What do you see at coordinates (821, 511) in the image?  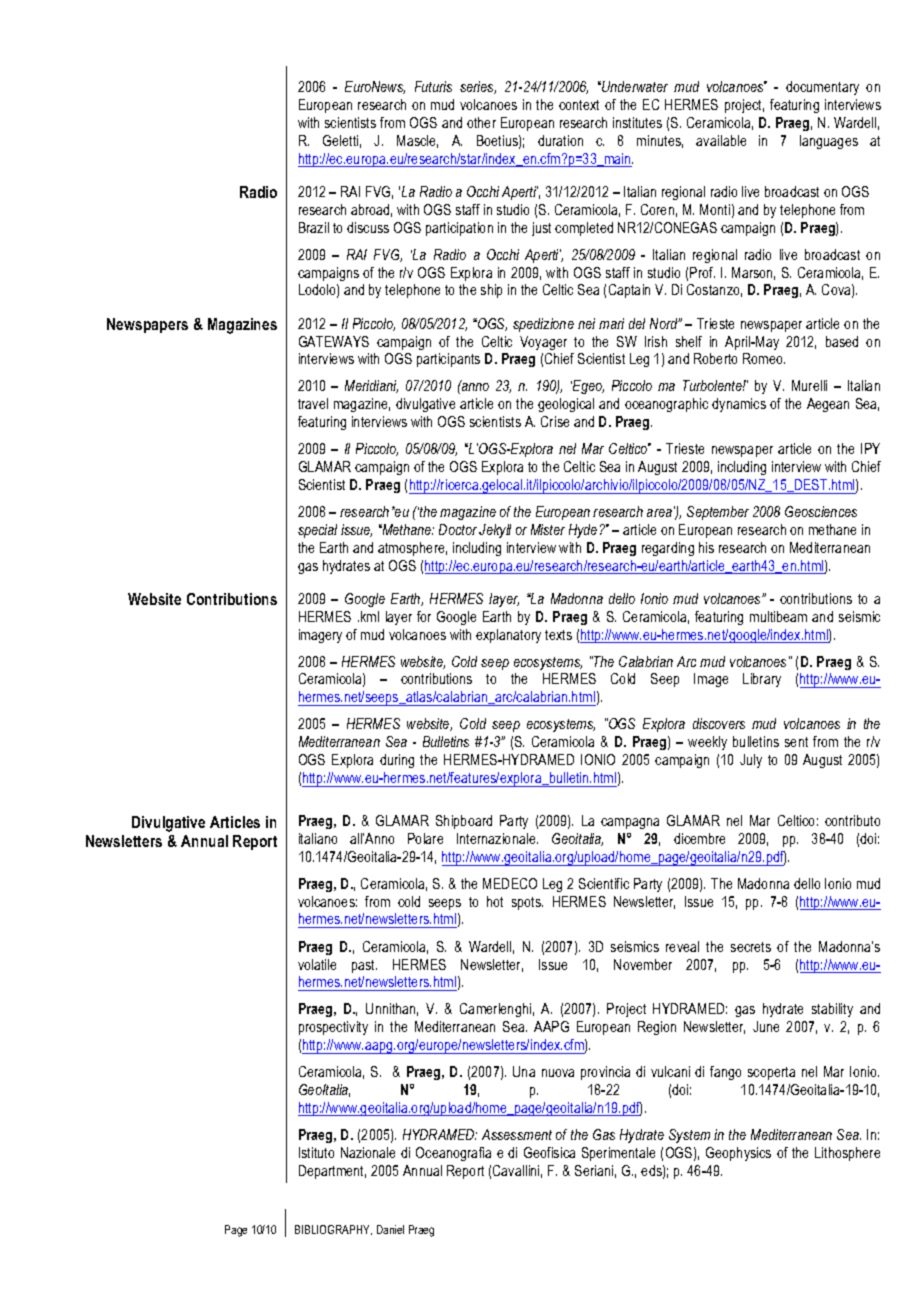 I see `Geosciences` at bounding box center [821, 511].
